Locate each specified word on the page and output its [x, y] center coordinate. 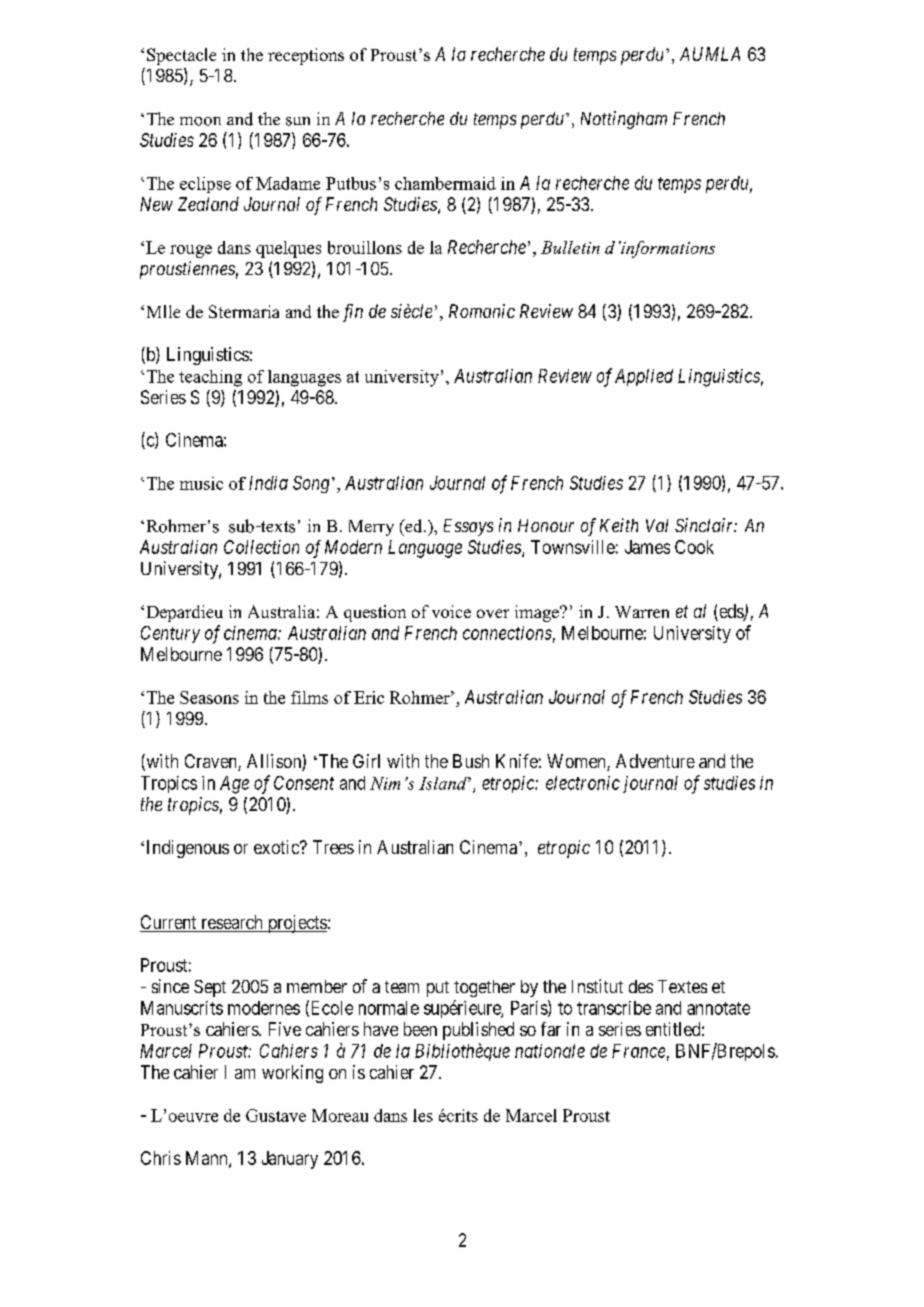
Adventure [655, 761]
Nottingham [624, 120]
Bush [471, 761]
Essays [468, 527]
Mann [208, 1159]
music [201, 483]
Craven [212, 762]
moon [200, 121]
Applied [644, 377]
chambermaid [445, 183]
